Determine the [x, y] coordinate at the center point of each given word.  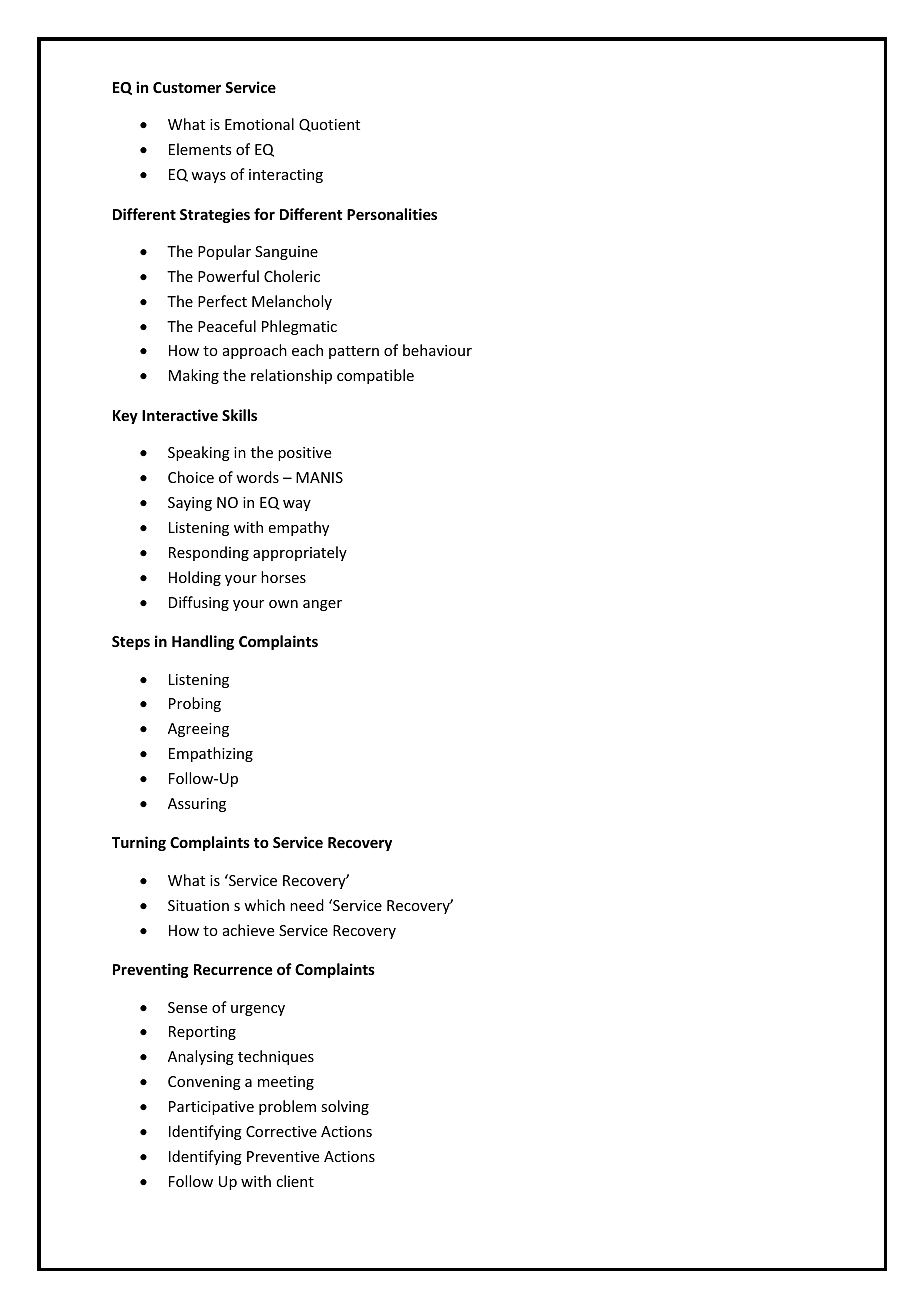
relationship [291, 376]
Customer [187, 87]
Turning [139, 843]
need [307, 905]
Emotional [259, 124]
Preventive [283, 1156]
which [264, 905]
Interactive [180, 415]
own [283, 604]
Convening [204, 1083]
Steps [131, 643]
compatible [375, 376]
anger [322, 605]
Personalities [392, 214]
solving [345, 1107]
